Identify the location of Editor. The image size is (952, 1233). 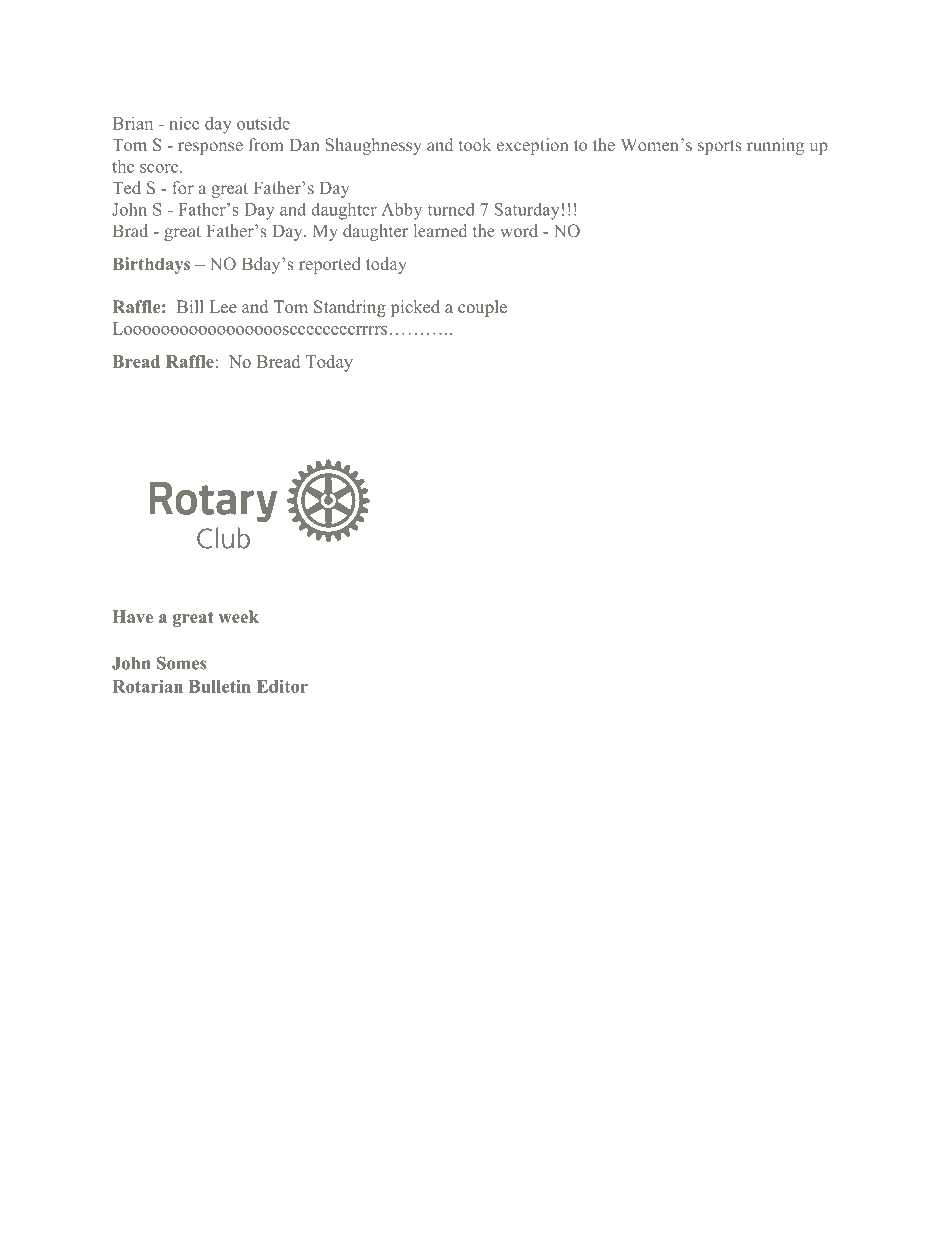
(282, 686).
